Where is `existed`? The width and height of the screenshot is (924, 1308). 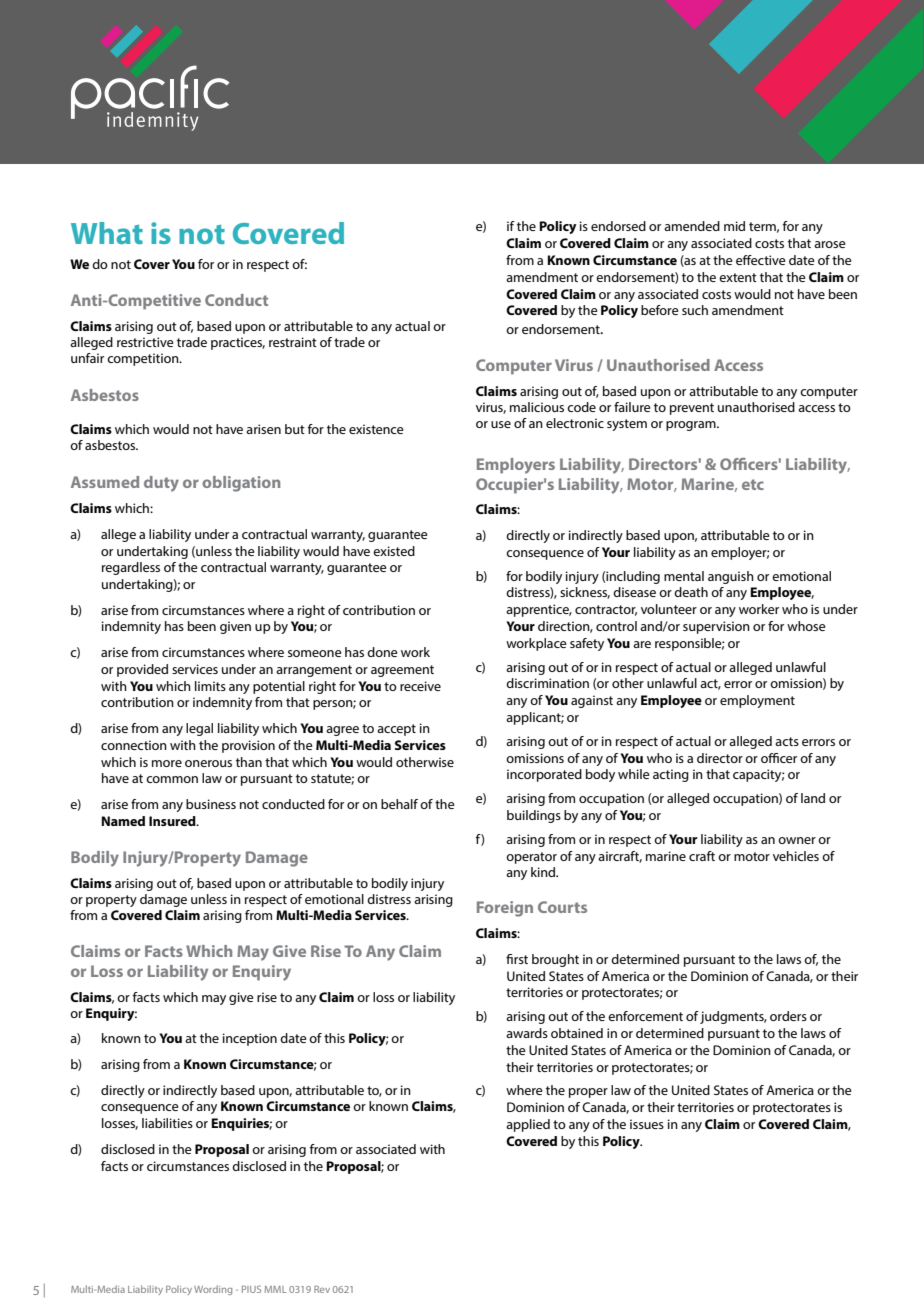
existed is located at coordinates (394, 551).
